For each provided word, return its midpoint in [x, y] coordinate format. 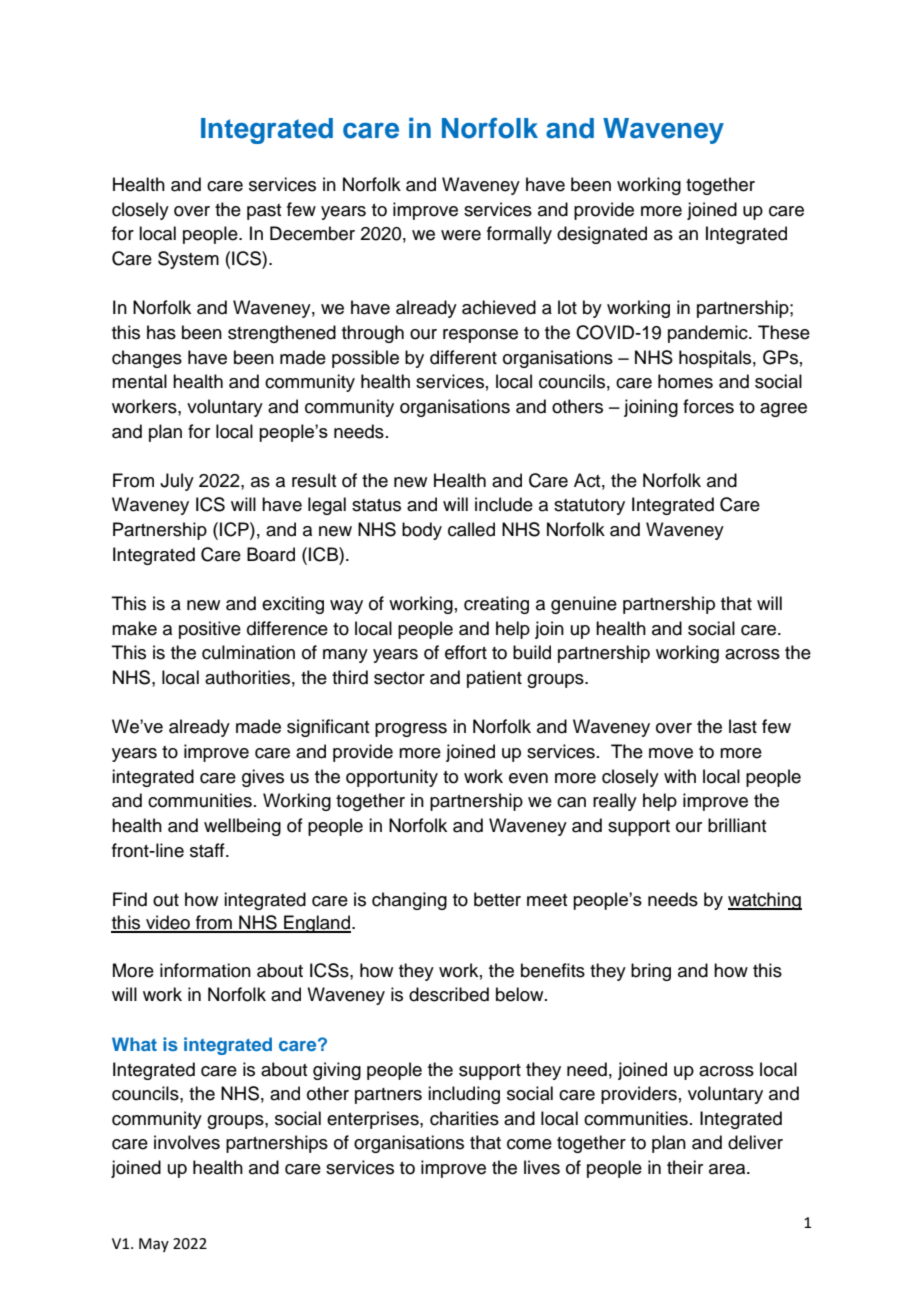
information [205, 970]
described [449, 994]
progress [411, 730]
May [154, 1245]
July [177, 482]
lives [542, 1167]
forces [708, 406]
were [461, 235]
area [728, 1169]
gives [263, 778]
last [743, 726]
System [188, 260]
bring [651, 972]
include [504, 504]
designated [602, 235]
